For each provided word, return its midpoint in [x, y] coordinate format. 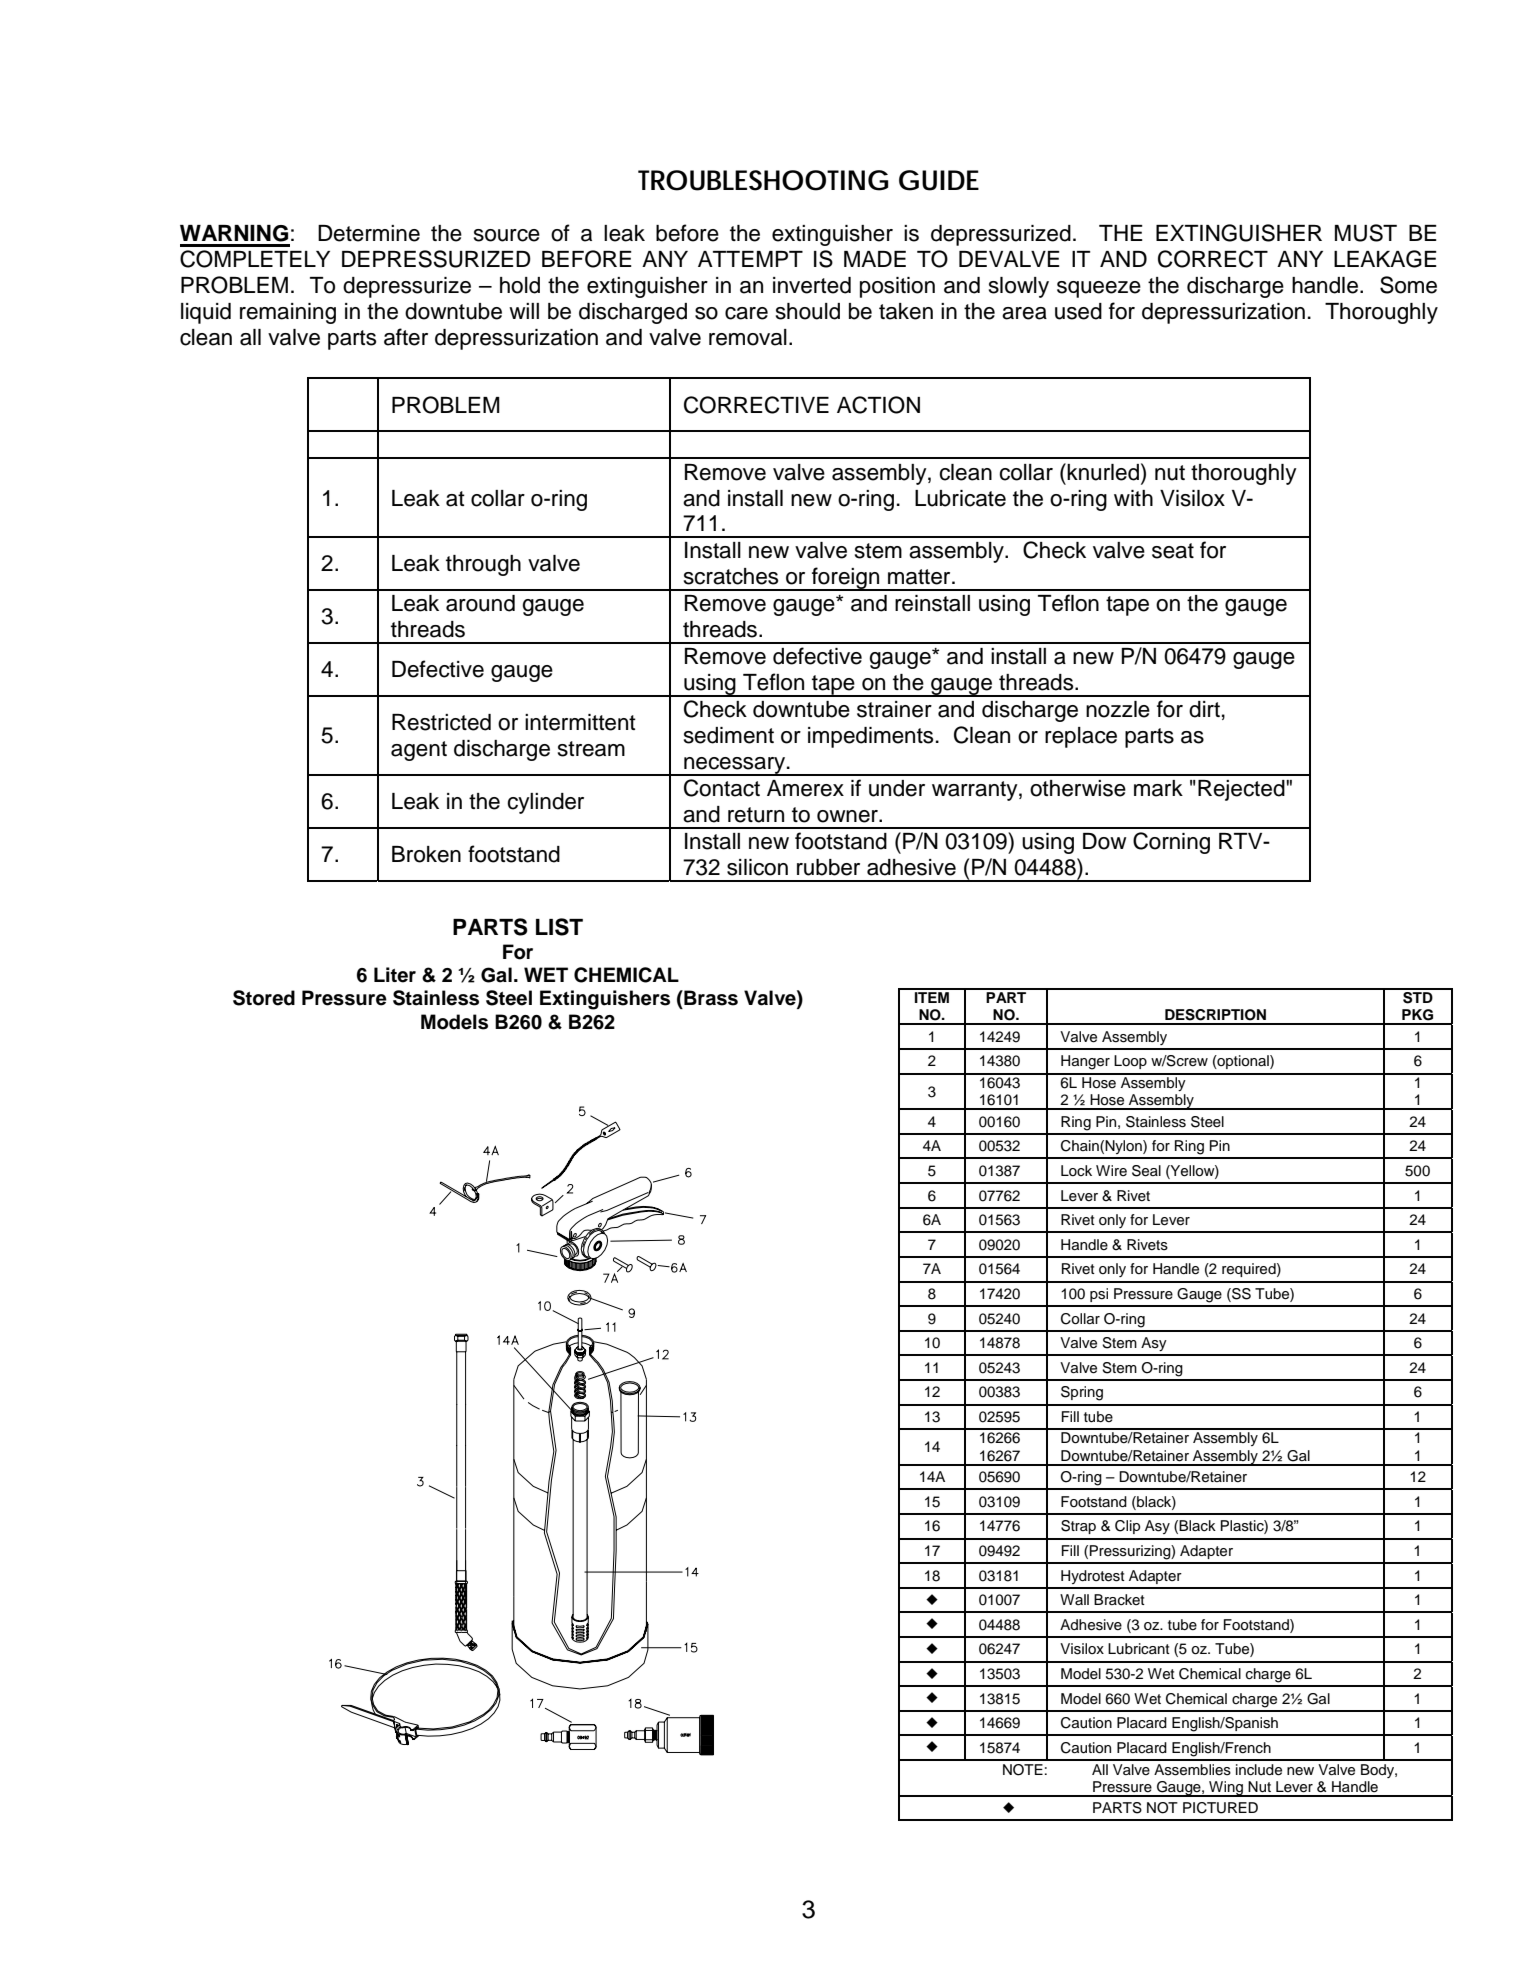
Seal [1146, 1171]
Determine [369, 233]
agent [419, 751]
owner [848, 816]
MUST [1366, 233]
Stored [264, 998]
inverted [812, 285]
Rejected [1242, 790]
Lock [1076, 1170]
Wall [1074, 1599]
